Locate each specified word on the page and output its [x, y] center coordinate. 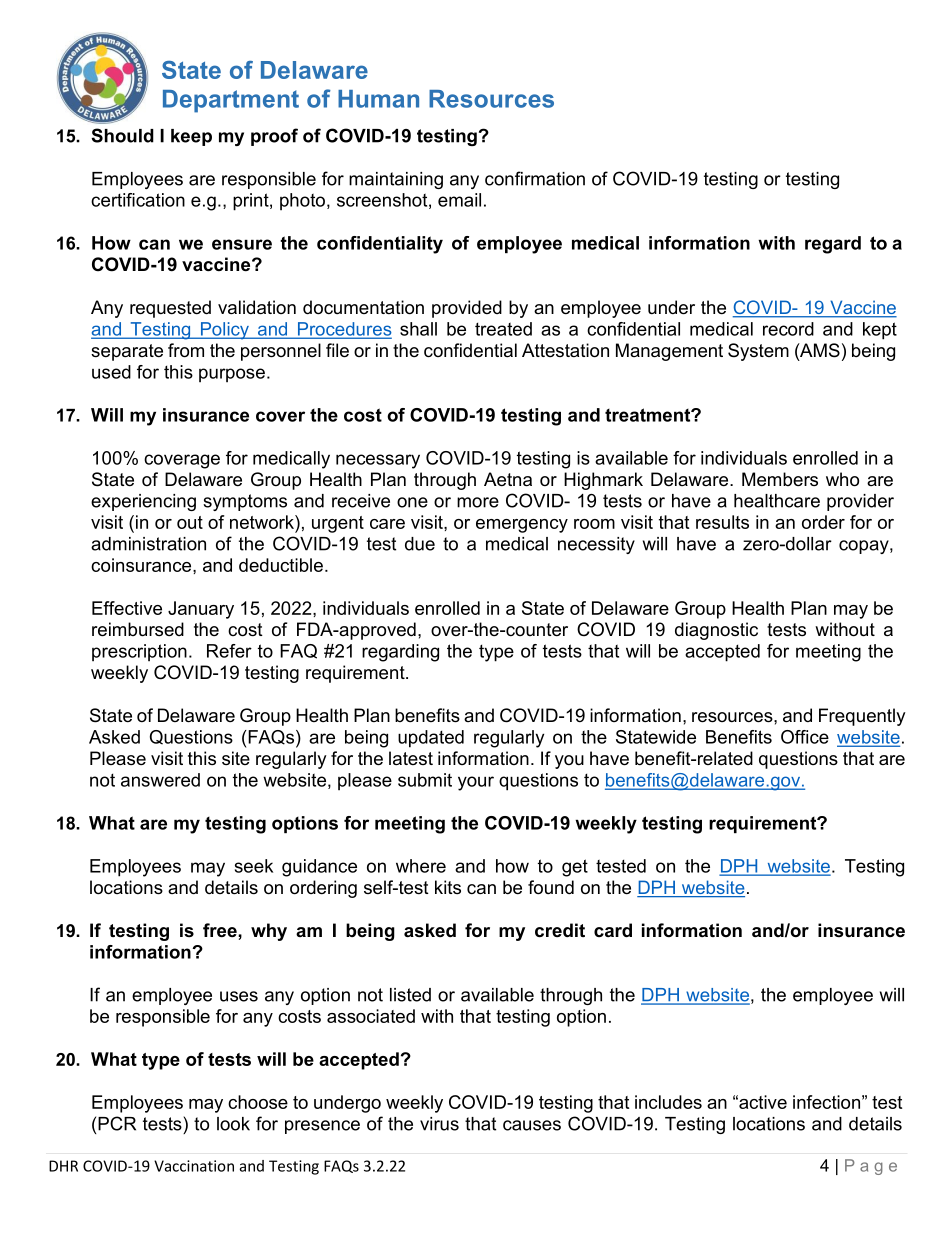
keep [191, 137]
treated [503, 329]
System [758, 352]
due [420, 544]
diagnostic [716, 631]
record [788, 329]
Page [871, 1167]
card [613, 930]
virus [439, 1124]
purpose [232, 375]
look [233, 1124]
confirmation [535, 178]
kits [448, 887]
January [201, 610]
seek [254, 866]
